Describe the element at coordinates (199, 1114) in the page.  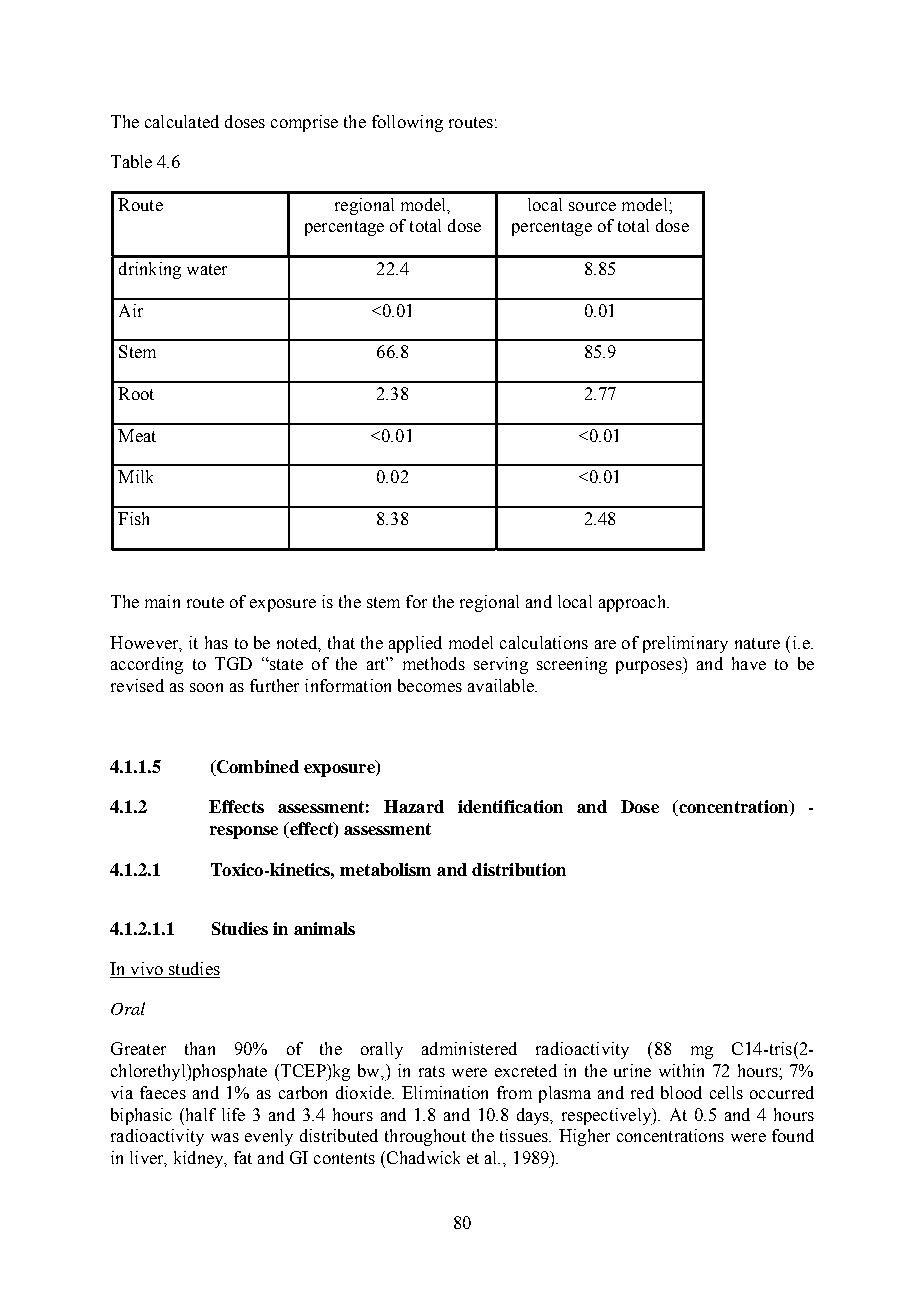
I see `half` at that location.
